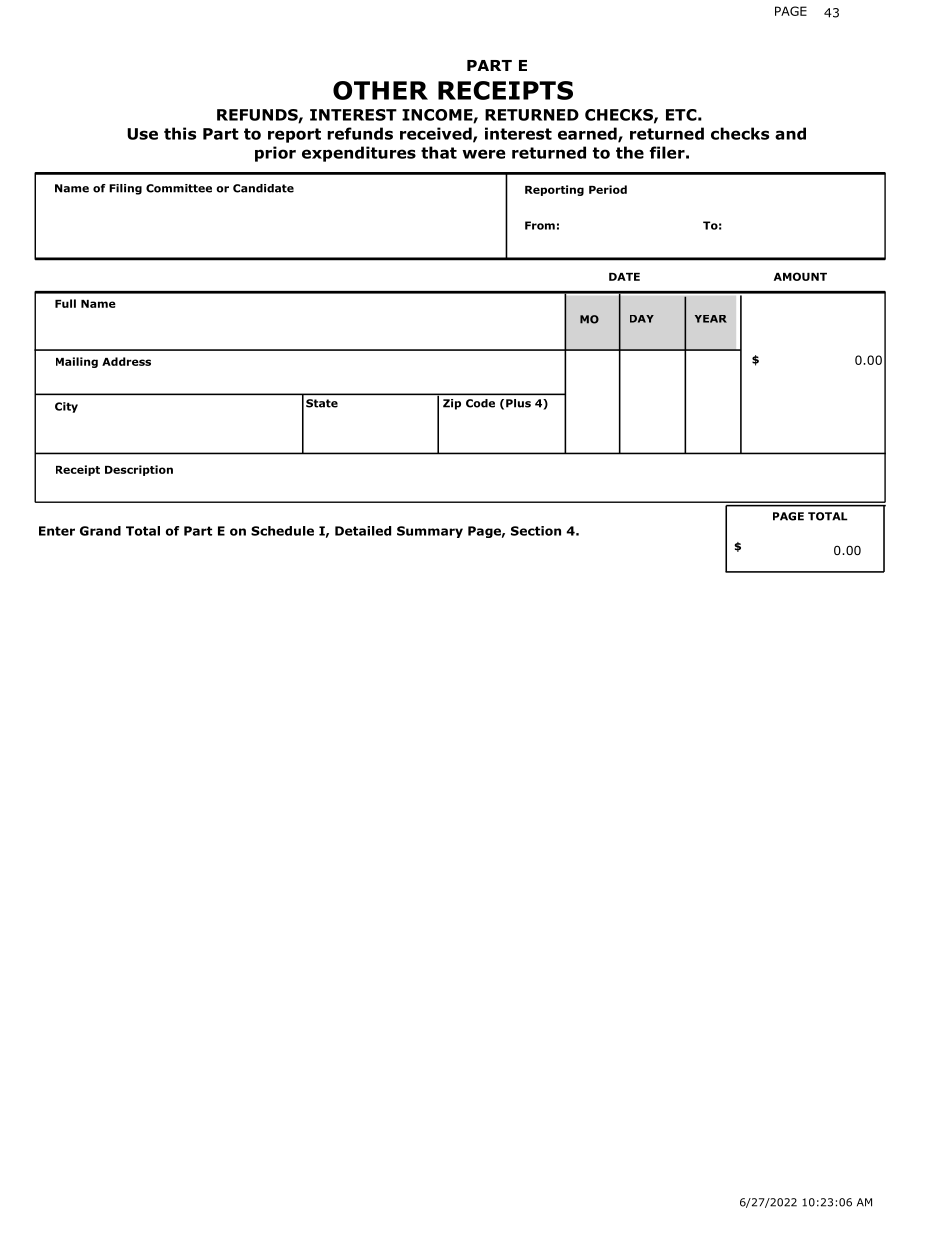  What do you see at coordinates (65, 303) in the screenshot?
I see `Full` at bounding box center [65, 303].
